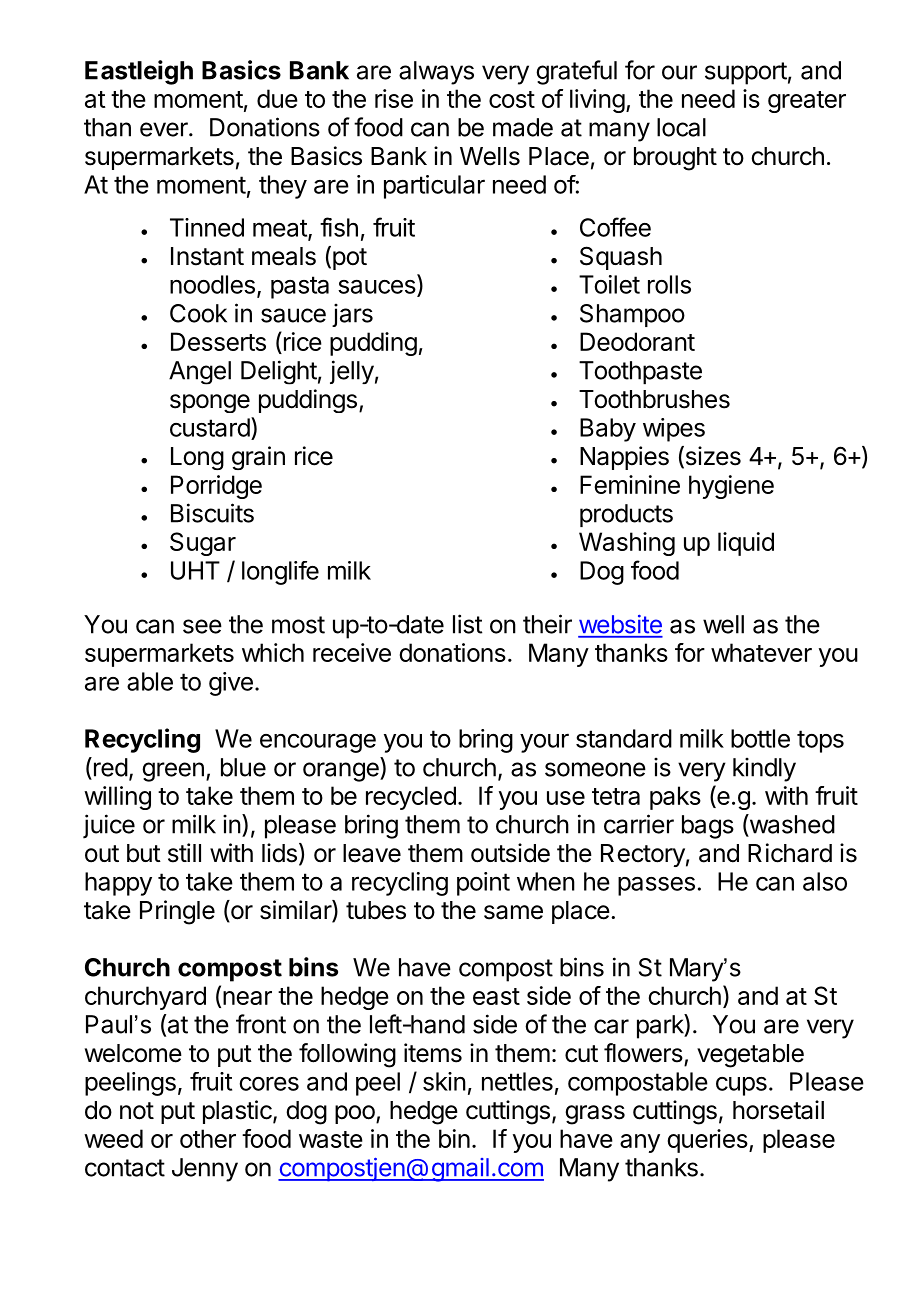 The height and width of the screenshot is (1308, 924). Describe the element at coordinates (202, 626) in the screenshot. I see `see` at that location.
